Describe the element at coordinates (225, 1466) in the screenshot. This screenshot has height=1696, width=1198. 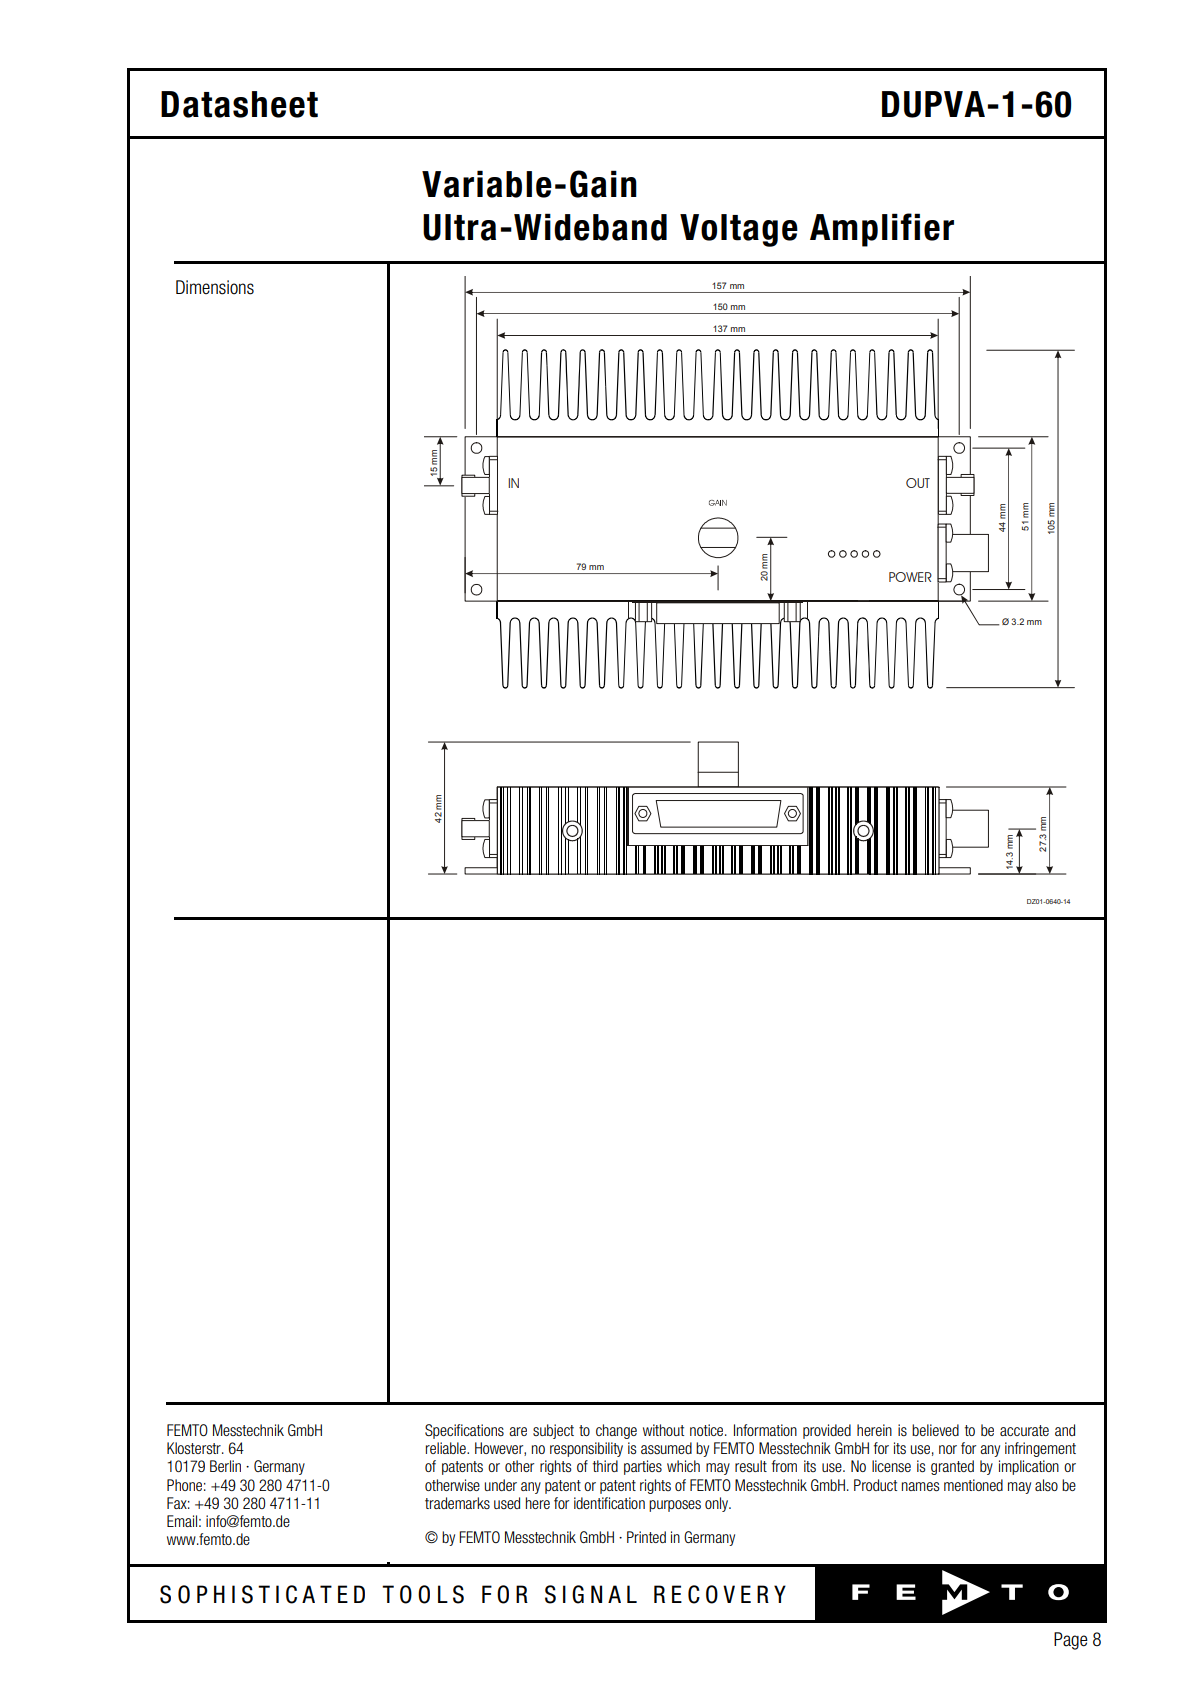
I see `Berlin` at that location.
